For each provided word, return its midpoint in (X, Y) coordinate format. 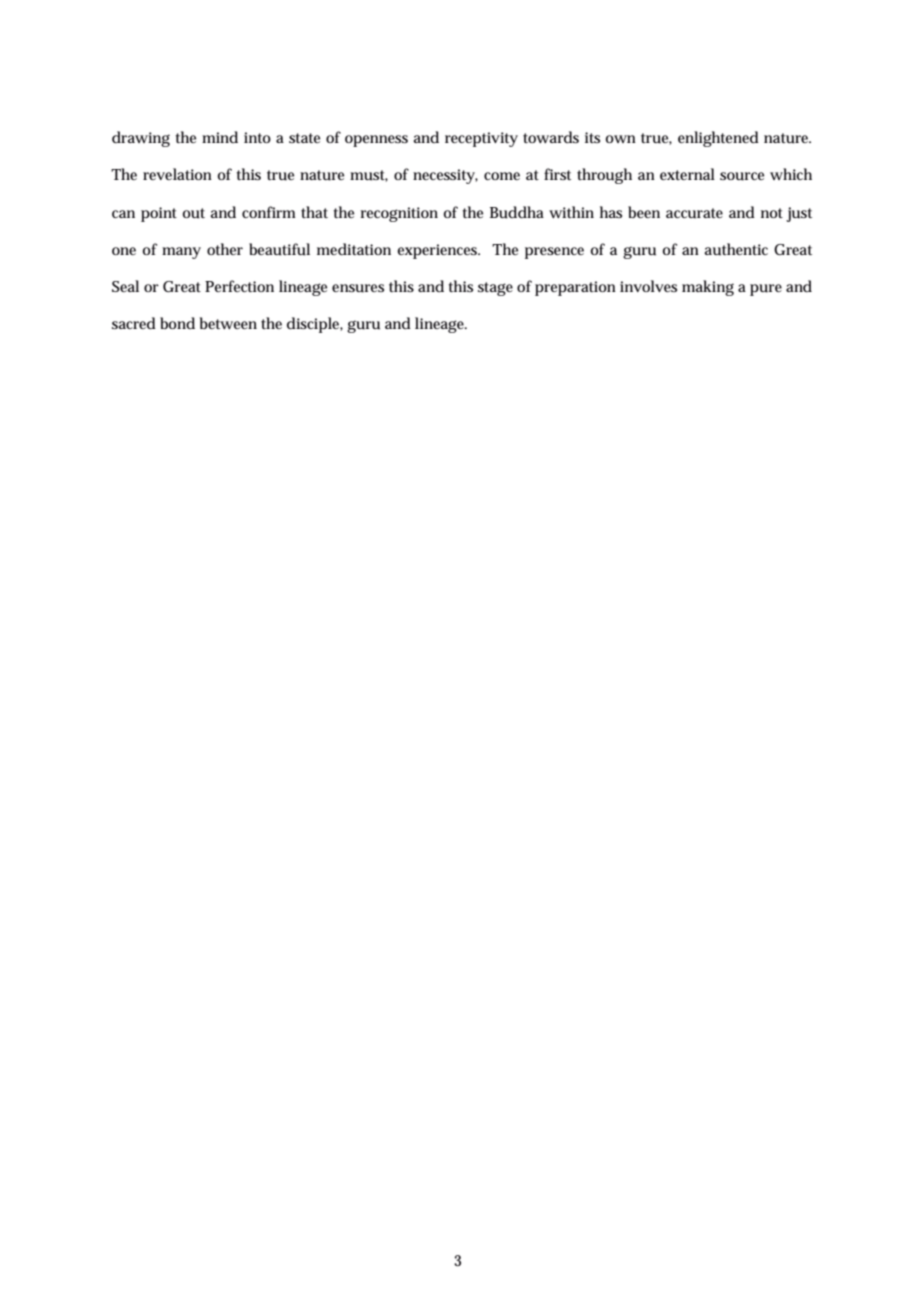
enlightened (718, 139)
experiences (438, 251)
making (708, 288)
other (225, 249)
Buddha (517, 212)
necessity (445, 176)
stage (495, 289)
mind (220, 137)
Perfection (239, 286)
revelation (177, 174)
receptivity (481, 139)
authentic (736, 249)
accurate (694, 213)
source (742, 176)
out (194, 213)
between (228, 323)
